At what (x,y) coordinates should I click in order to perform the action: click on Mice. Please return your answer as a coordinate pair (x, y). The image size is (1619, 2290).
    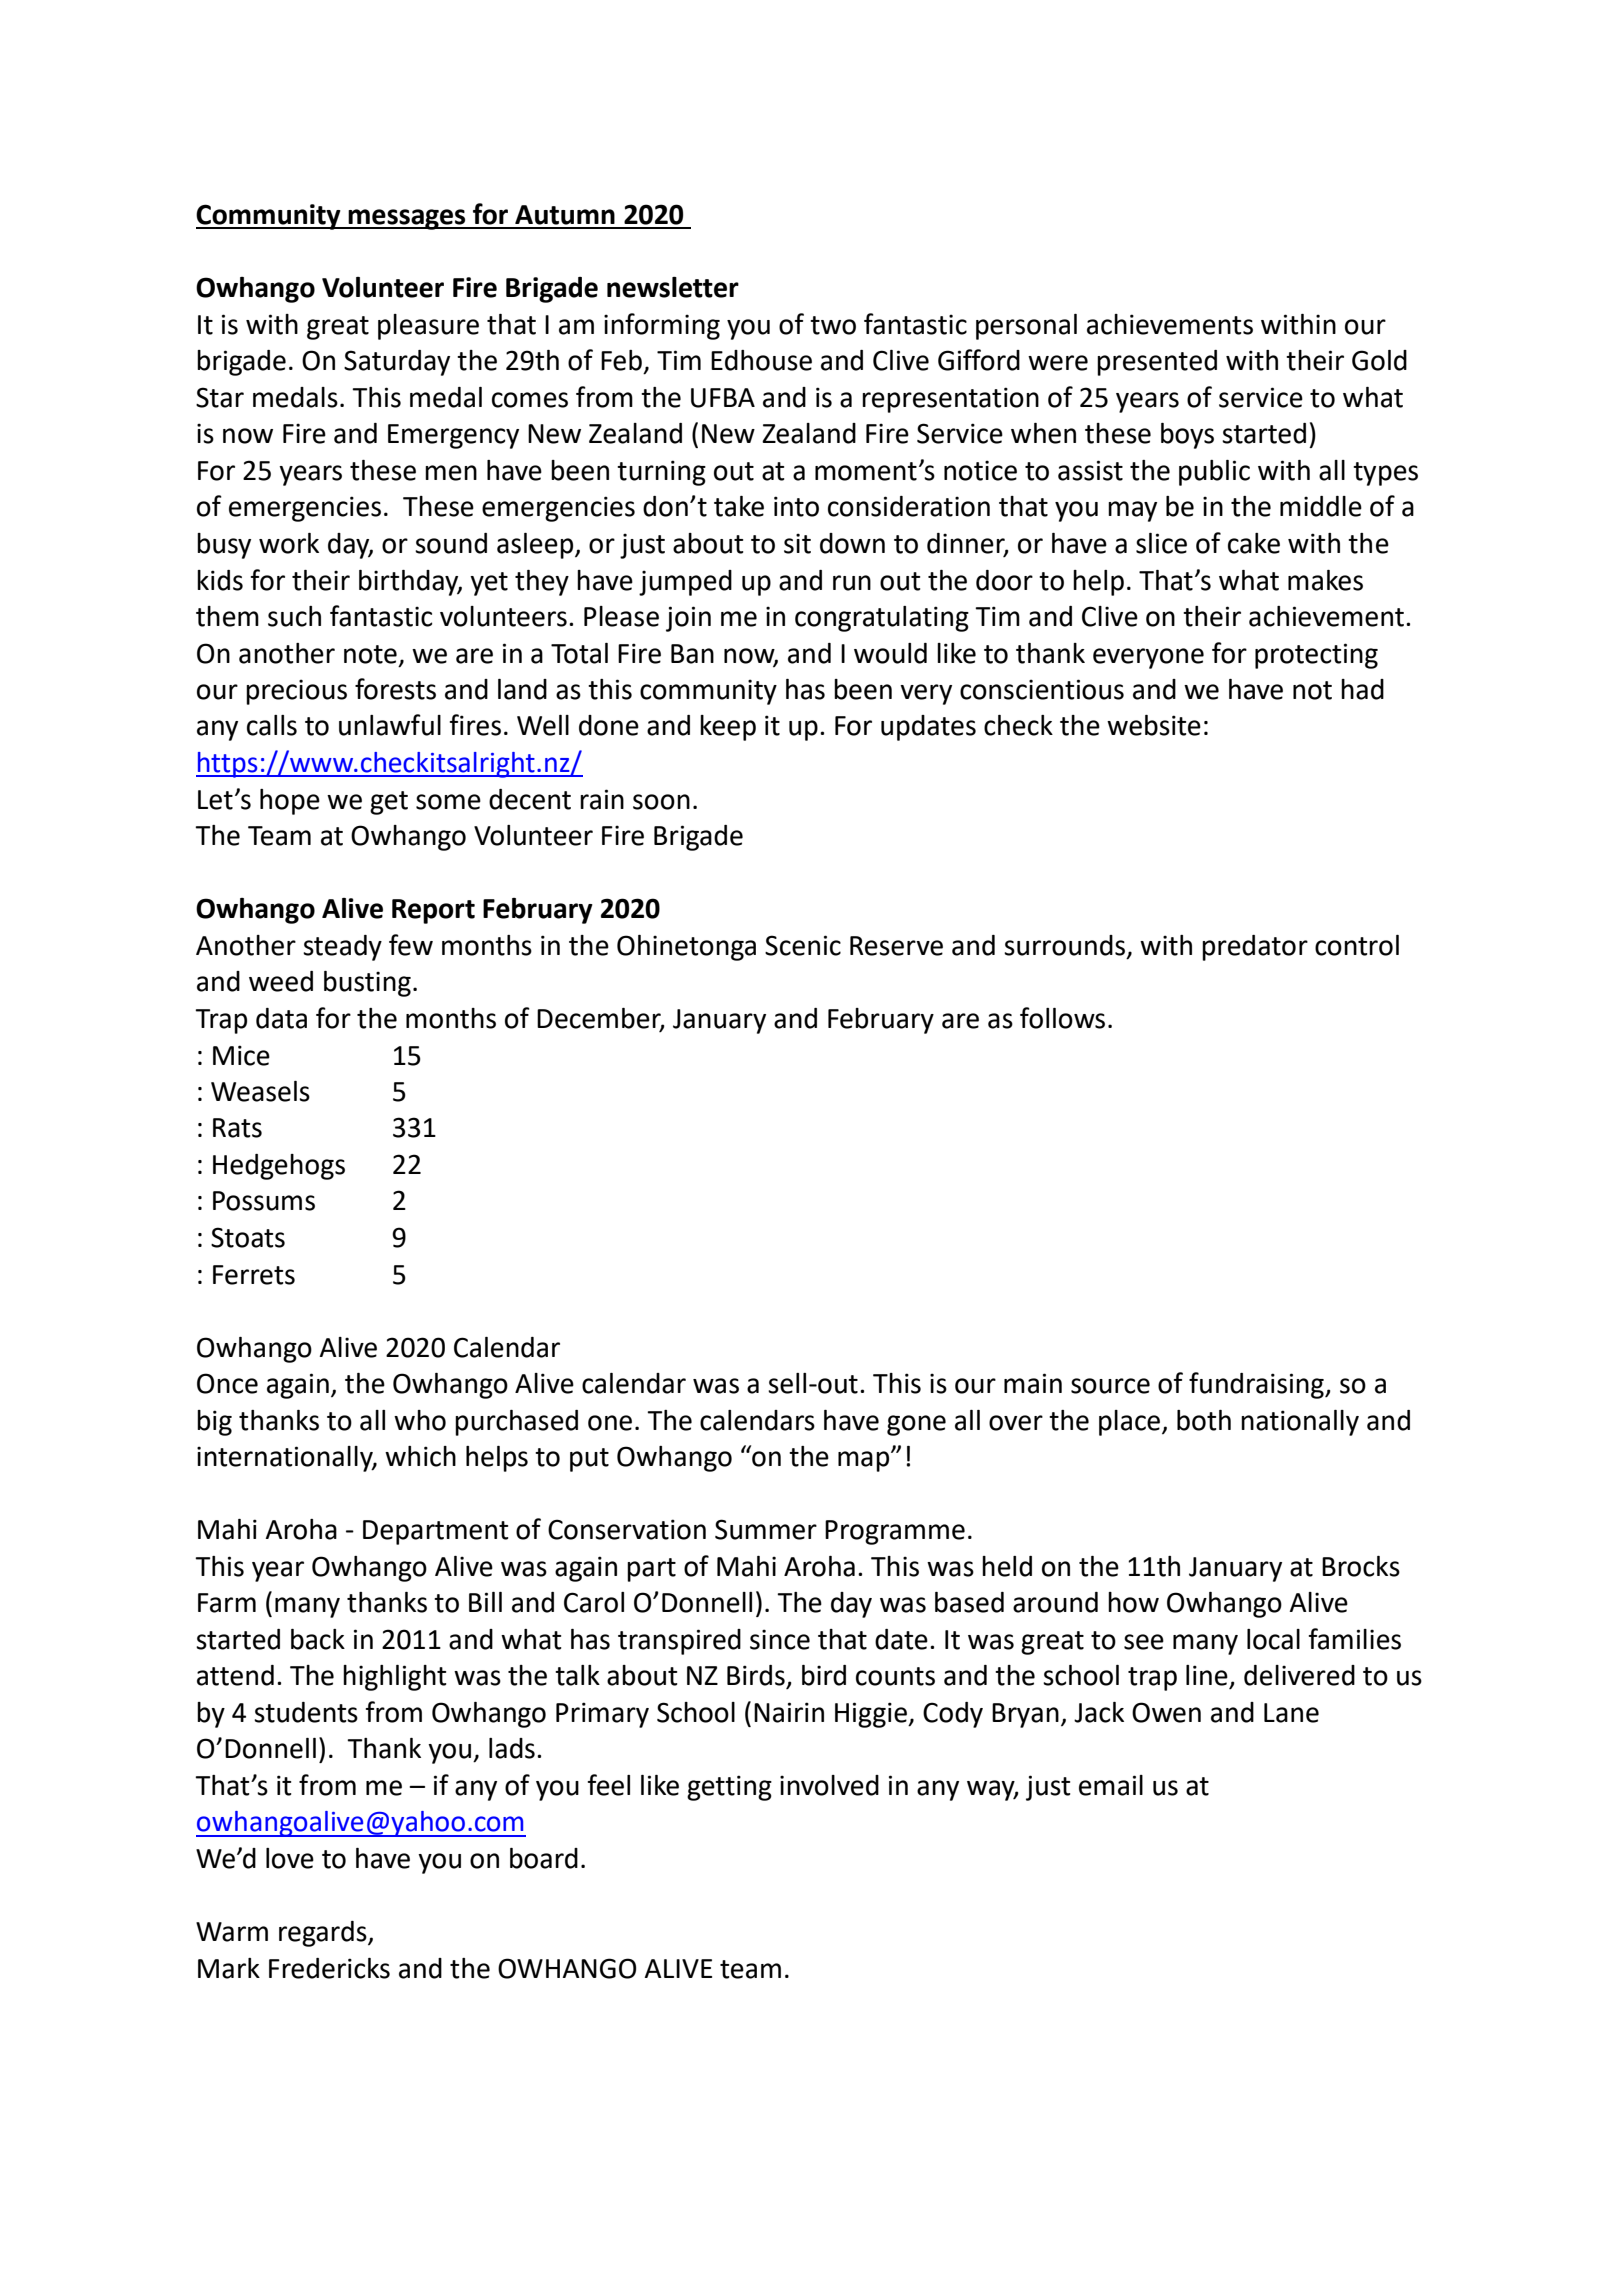
    Looking at the image, I should click on (241, 1055).
